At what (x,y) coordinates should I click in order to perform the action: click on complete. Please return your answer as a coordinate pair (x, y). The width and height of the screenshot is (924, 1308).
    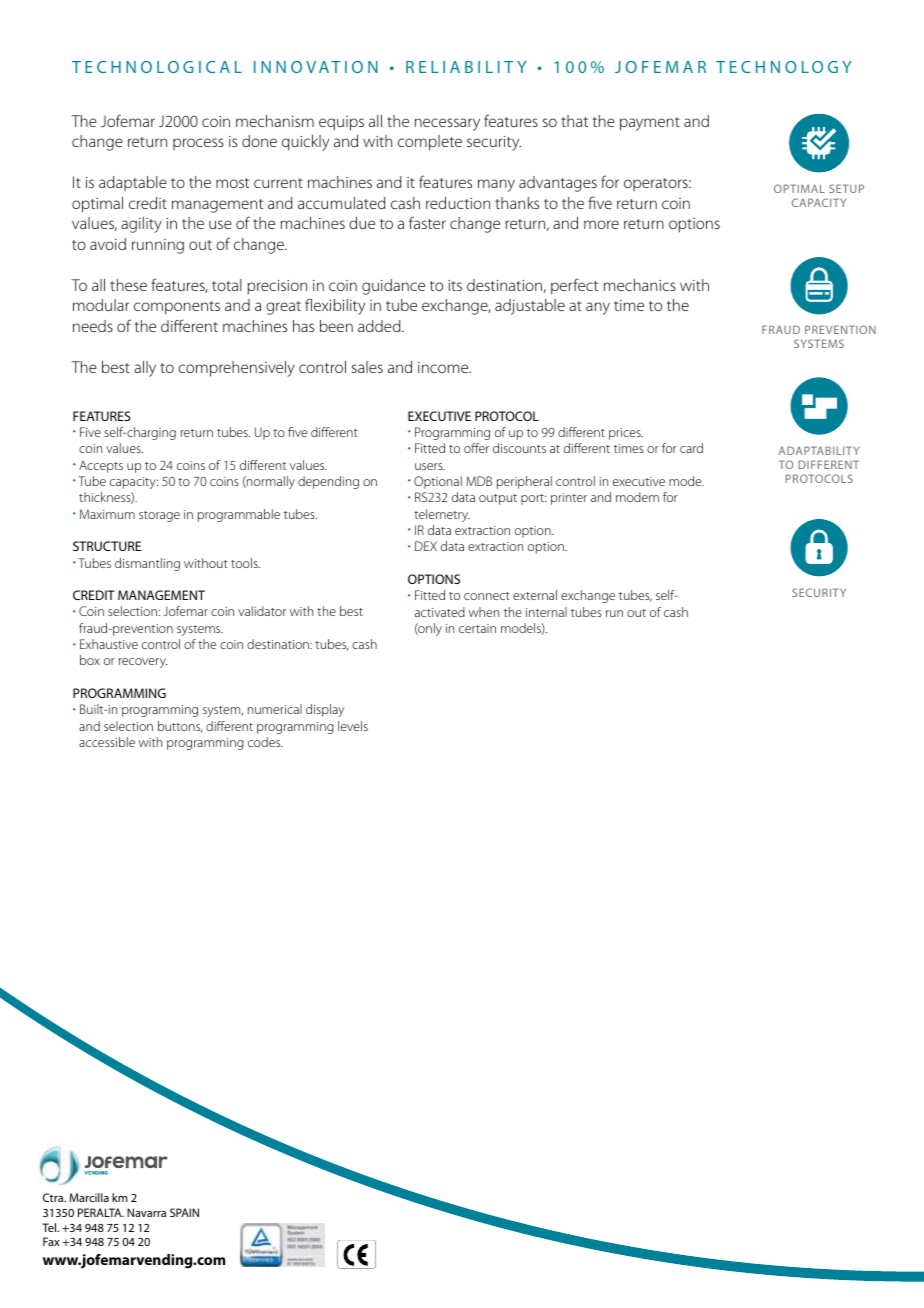
    Looking at the image, I should click on (430, 143).
